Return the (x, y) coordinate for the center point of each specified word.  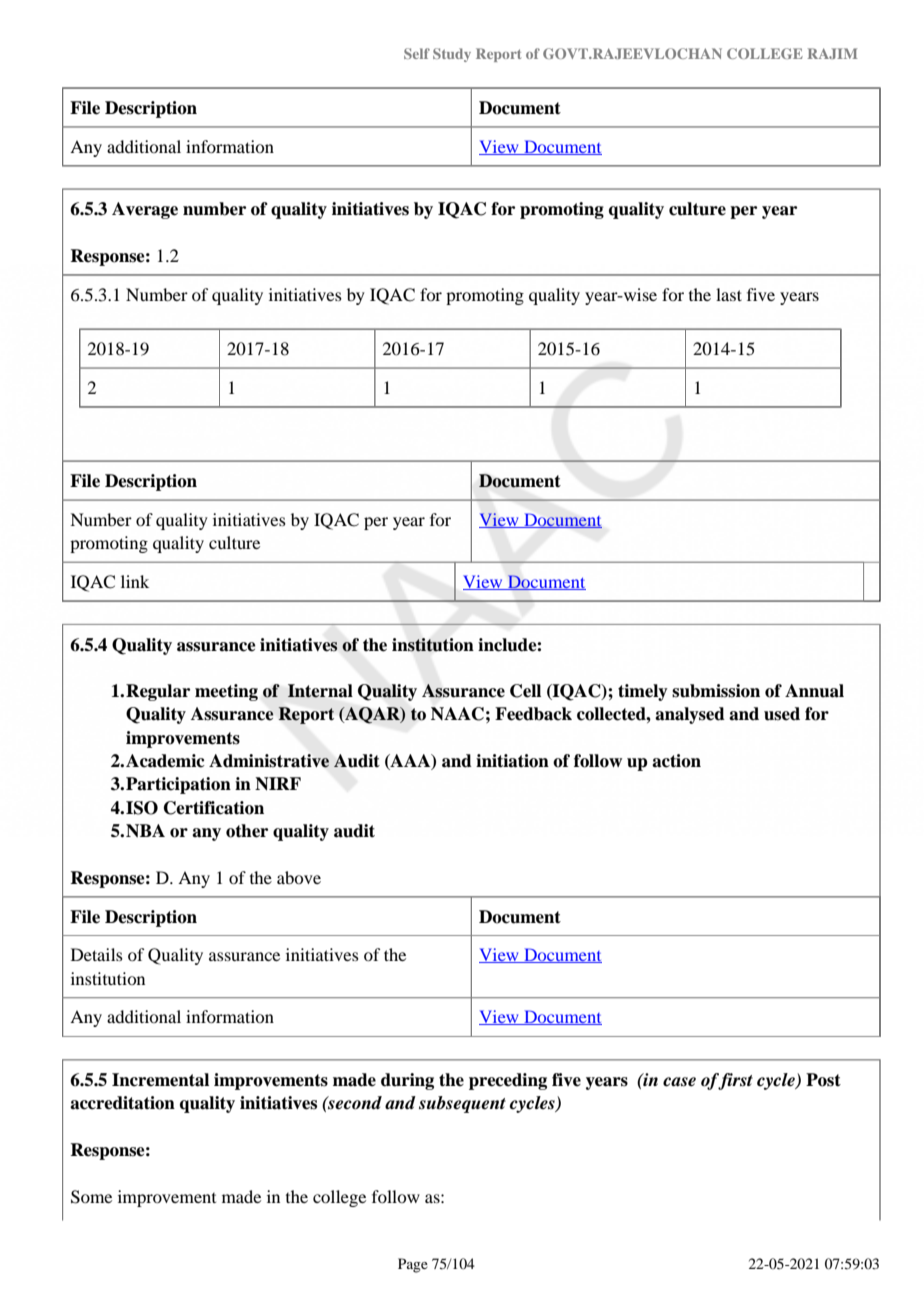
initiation (512, 761)
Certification (214, 808)
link (135, 581)
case (679, 1082)
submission (716, 691)
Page (413, 1265)
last (729, 294)
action (676, 761)
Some (91, 1197)
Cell (525, 691)
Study (452, 55)
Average (145, 210)
